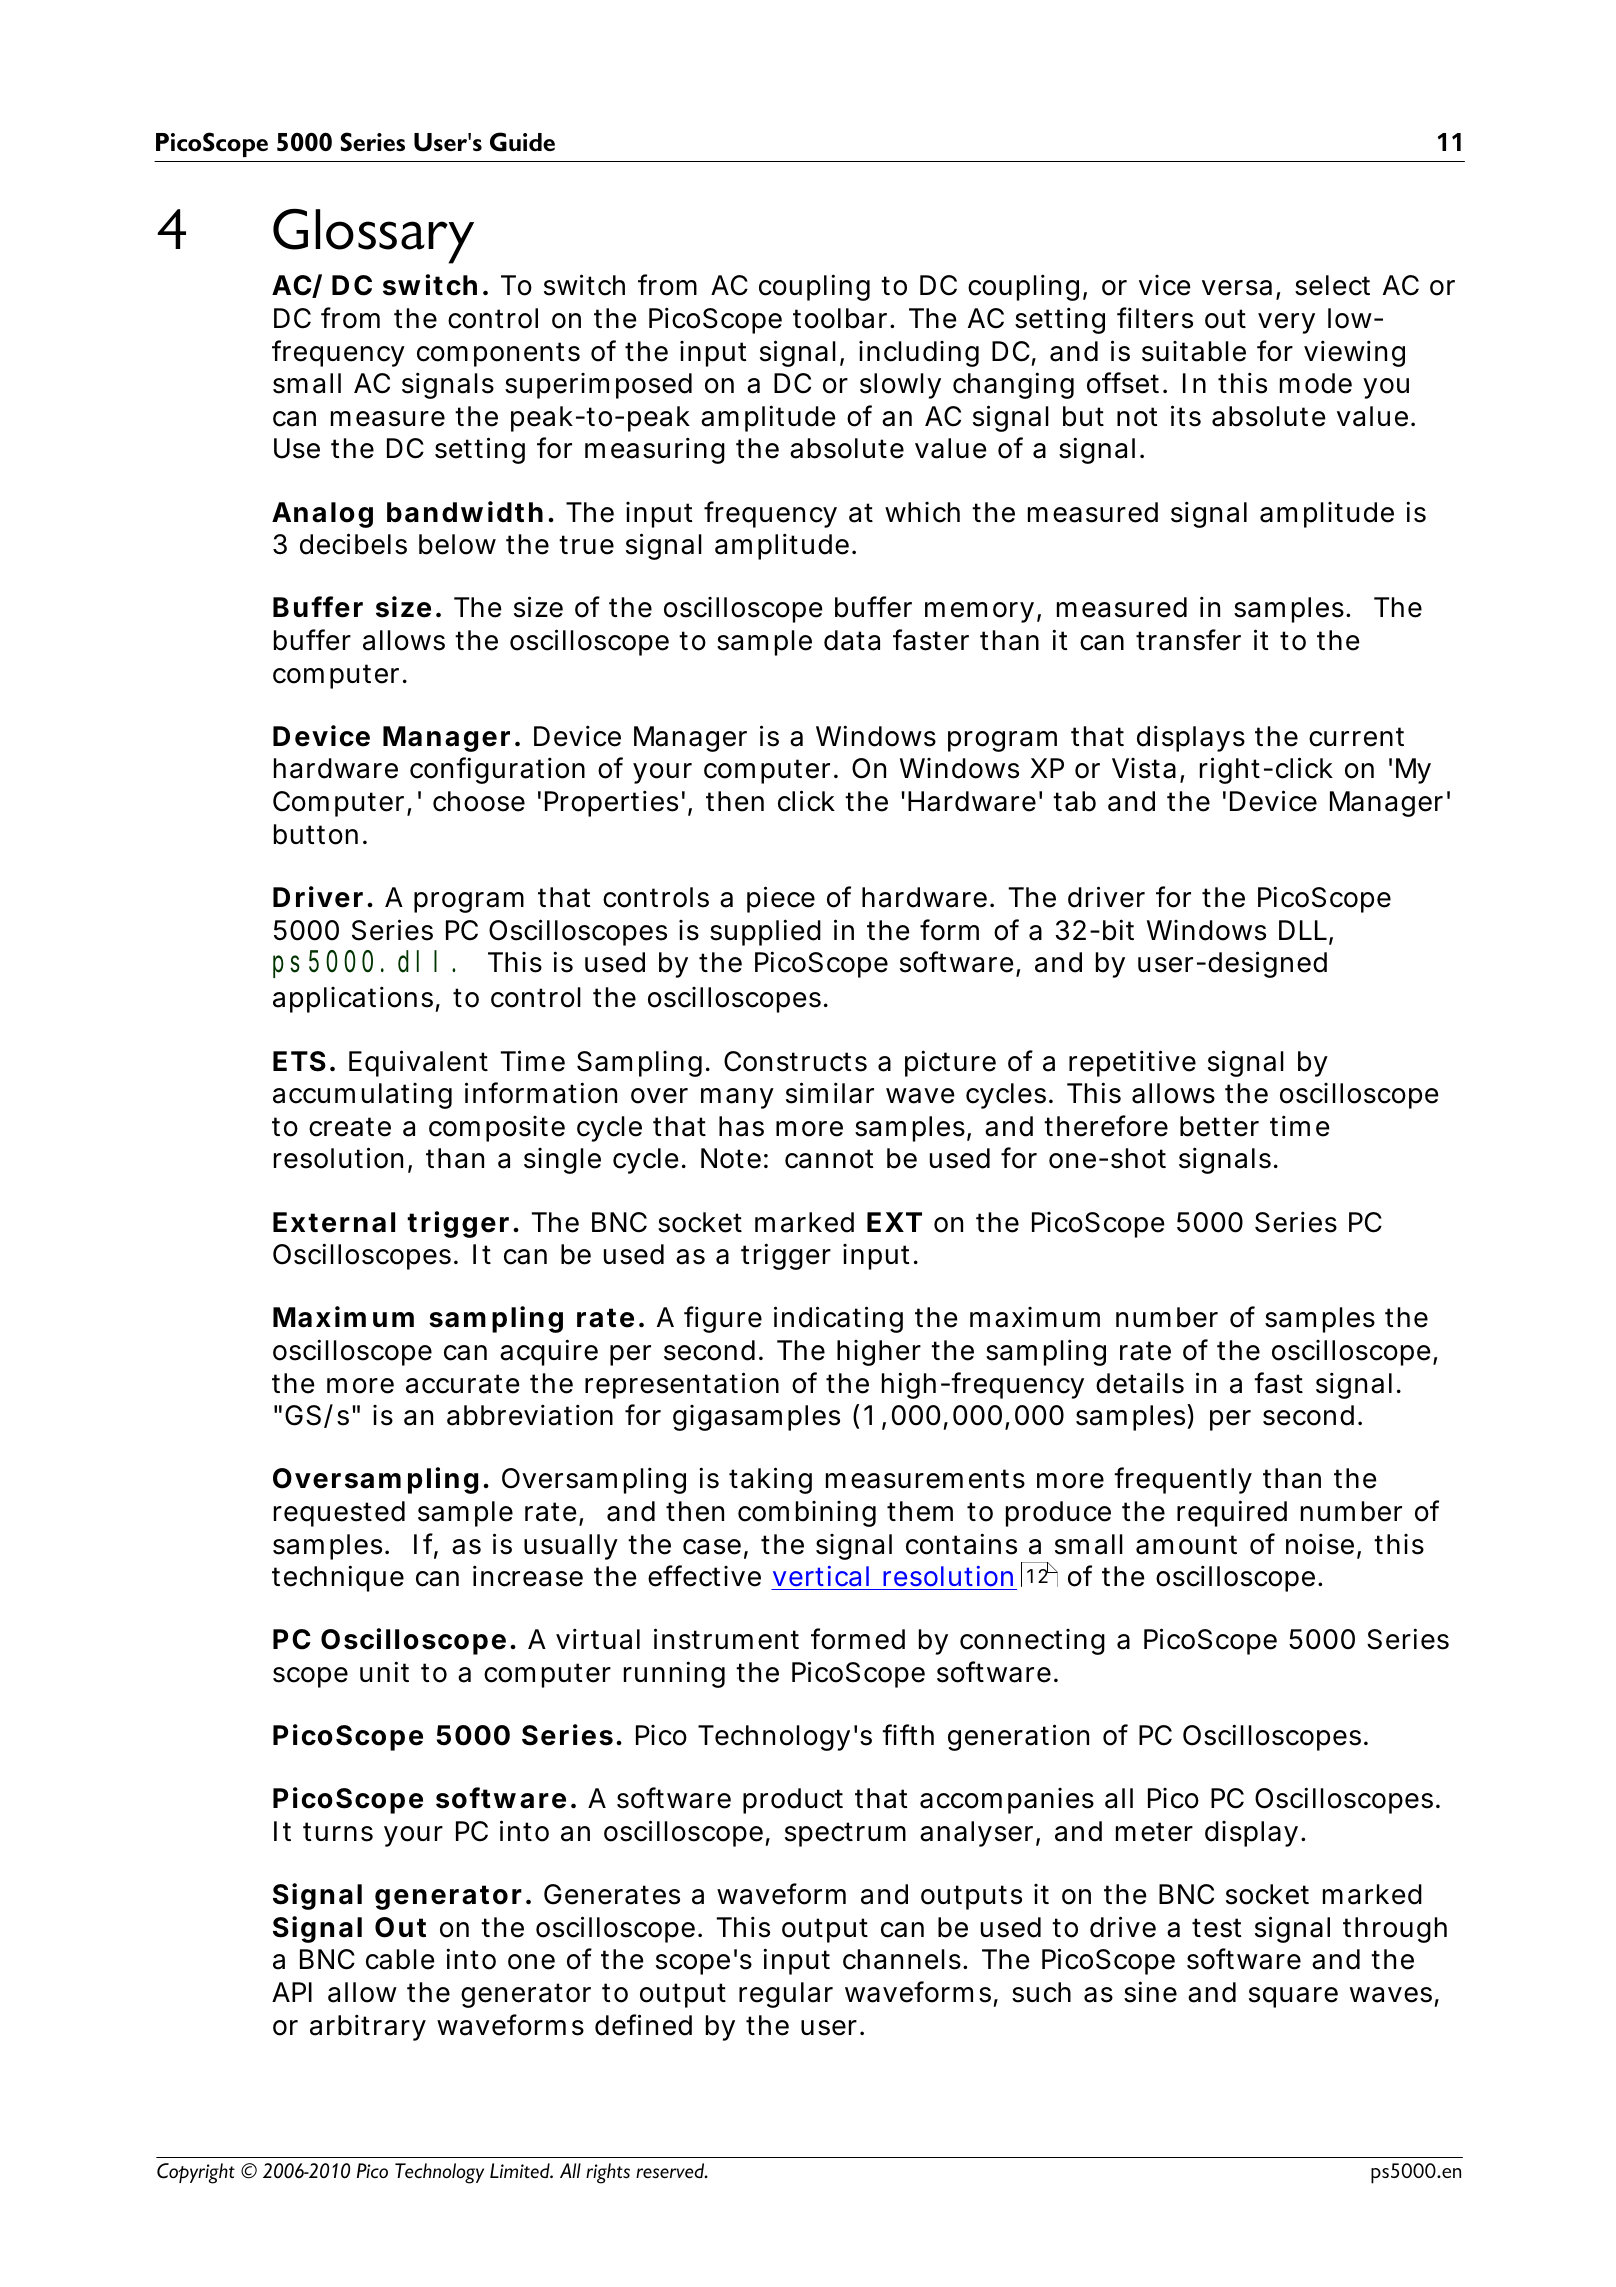 This screenshot has height=2287, width=1616. What do you see at coordinates (1332, 285) in the screenshot?
I see `select` at bounding box center [1332, 285].
